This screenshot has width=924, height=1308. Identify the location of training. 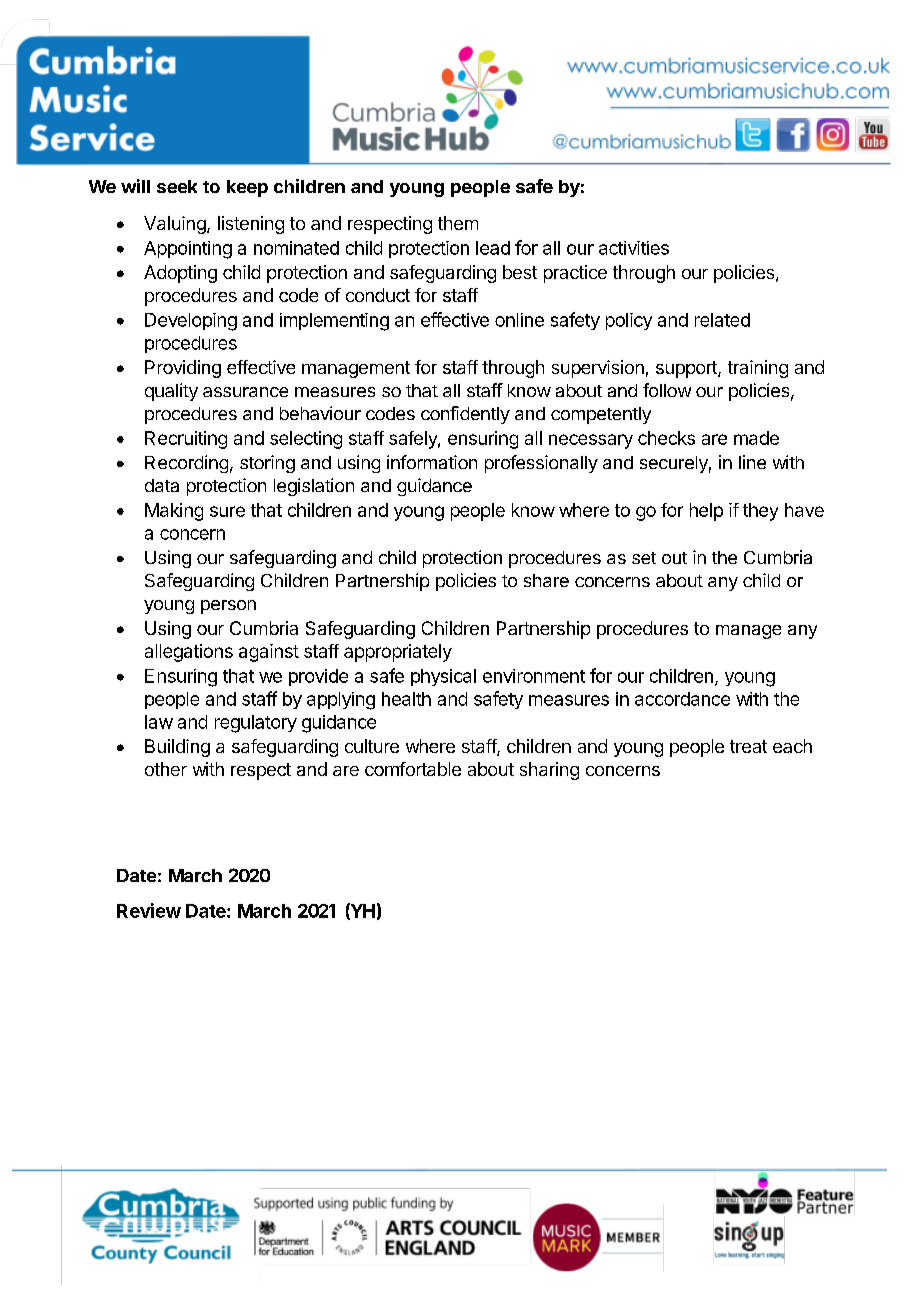
(758, 369).
